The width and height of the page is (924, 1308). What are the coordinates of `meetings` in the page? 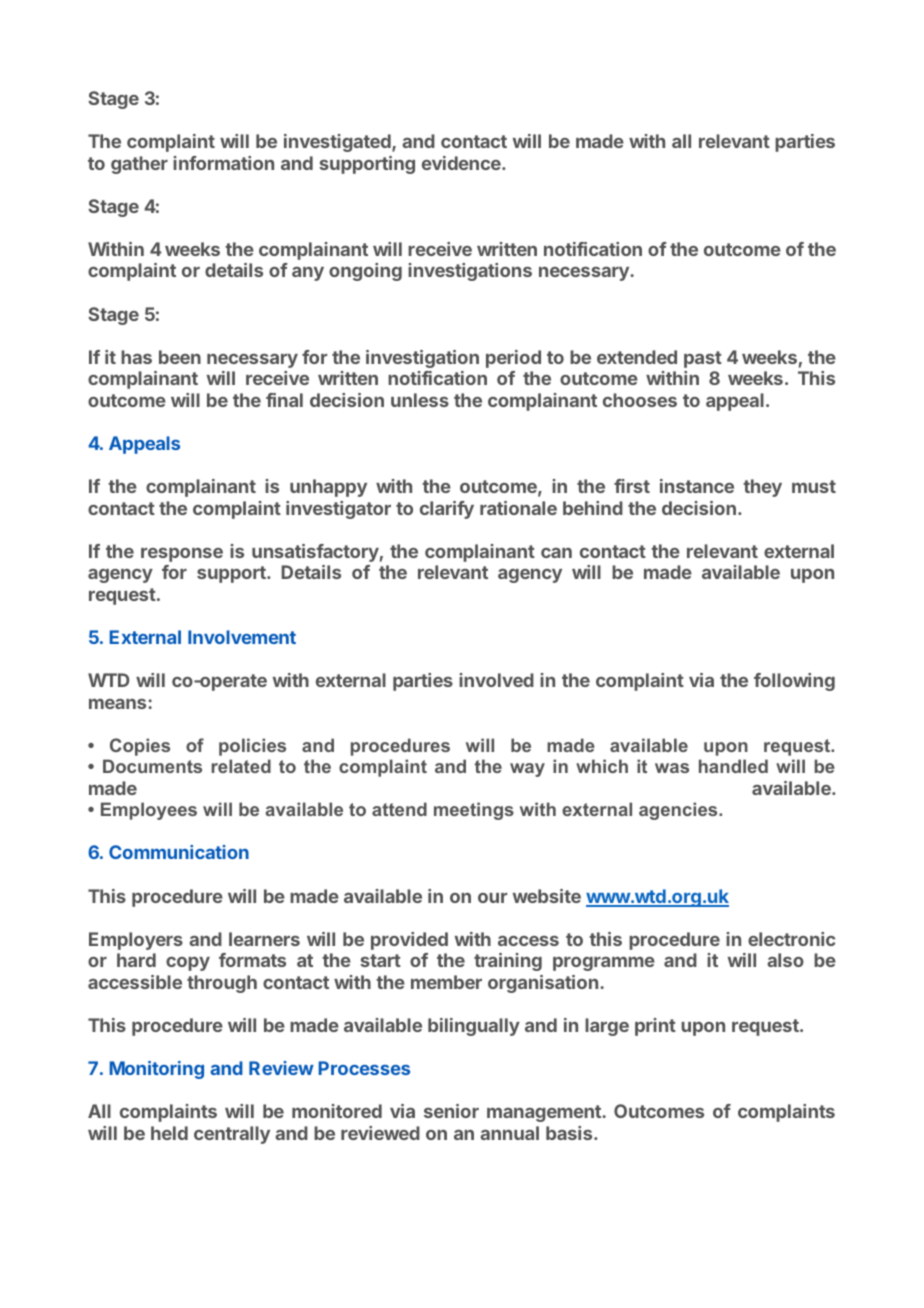 It's located at (474, 811).
